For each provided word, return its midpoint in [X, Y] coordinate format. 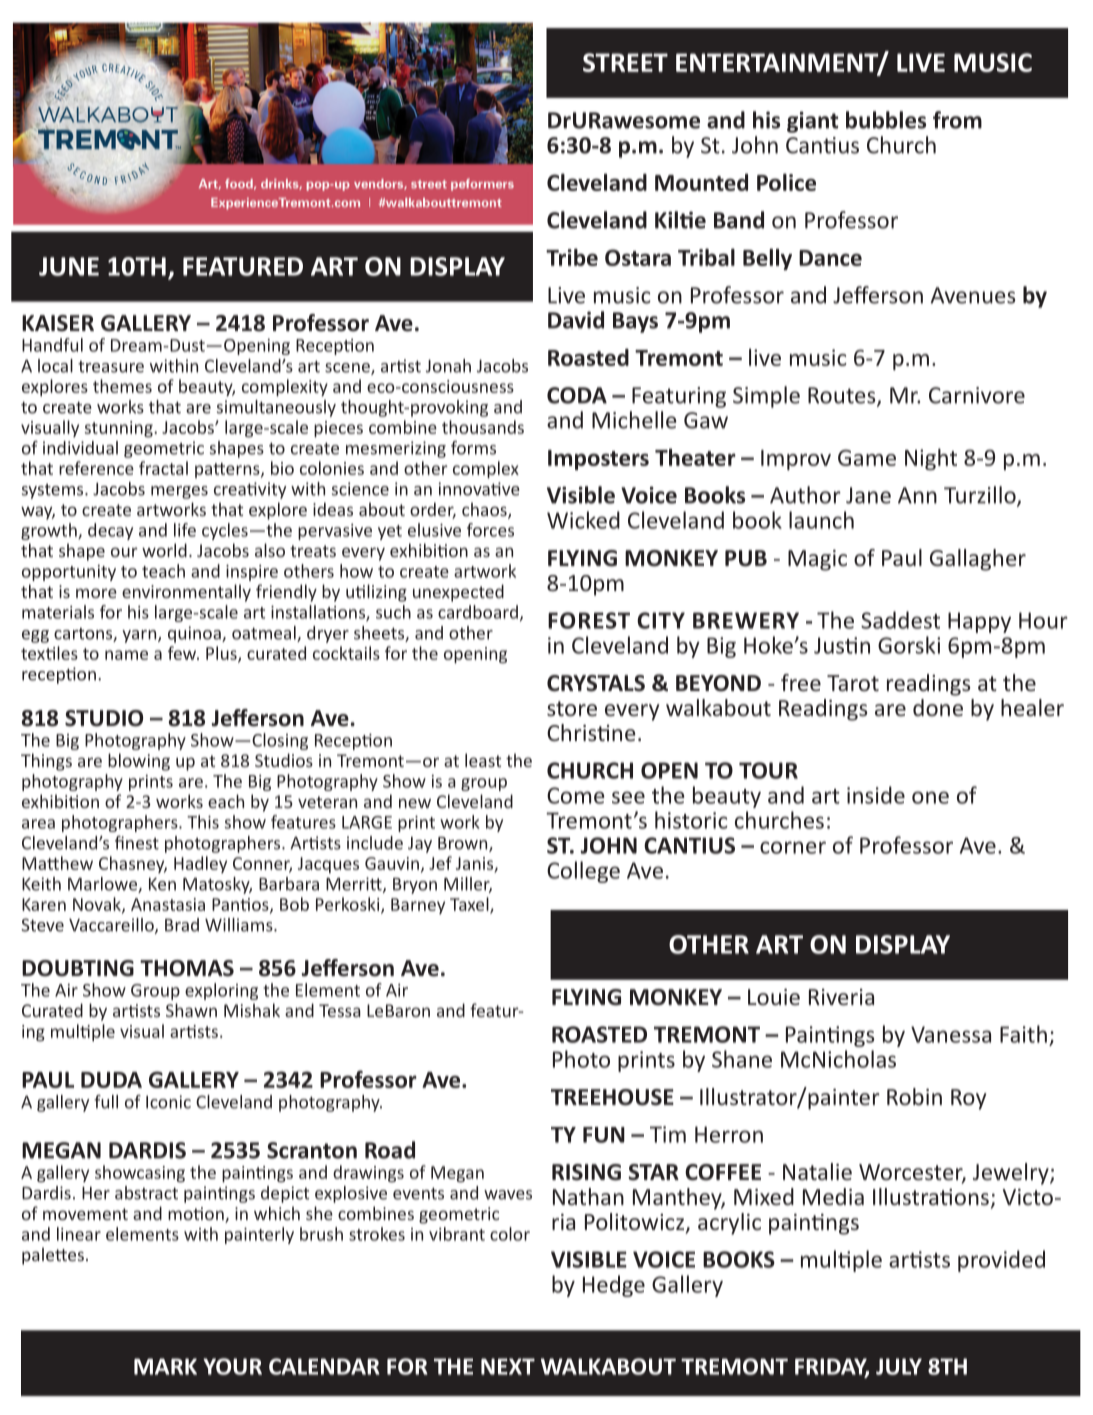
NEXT [508, 1366]
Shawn [191, 1010]
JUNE [69, 266]
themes [122, 386]
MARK [165, 1366]
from [957, 120]
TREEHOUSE [612, 1097]
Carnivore [977, 395]
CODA [577, 395]
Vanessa [951, 1034]
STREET [625, 62]
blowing [139, 762]
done [938, 707]
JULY [899, 1366]
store [572, 708]
